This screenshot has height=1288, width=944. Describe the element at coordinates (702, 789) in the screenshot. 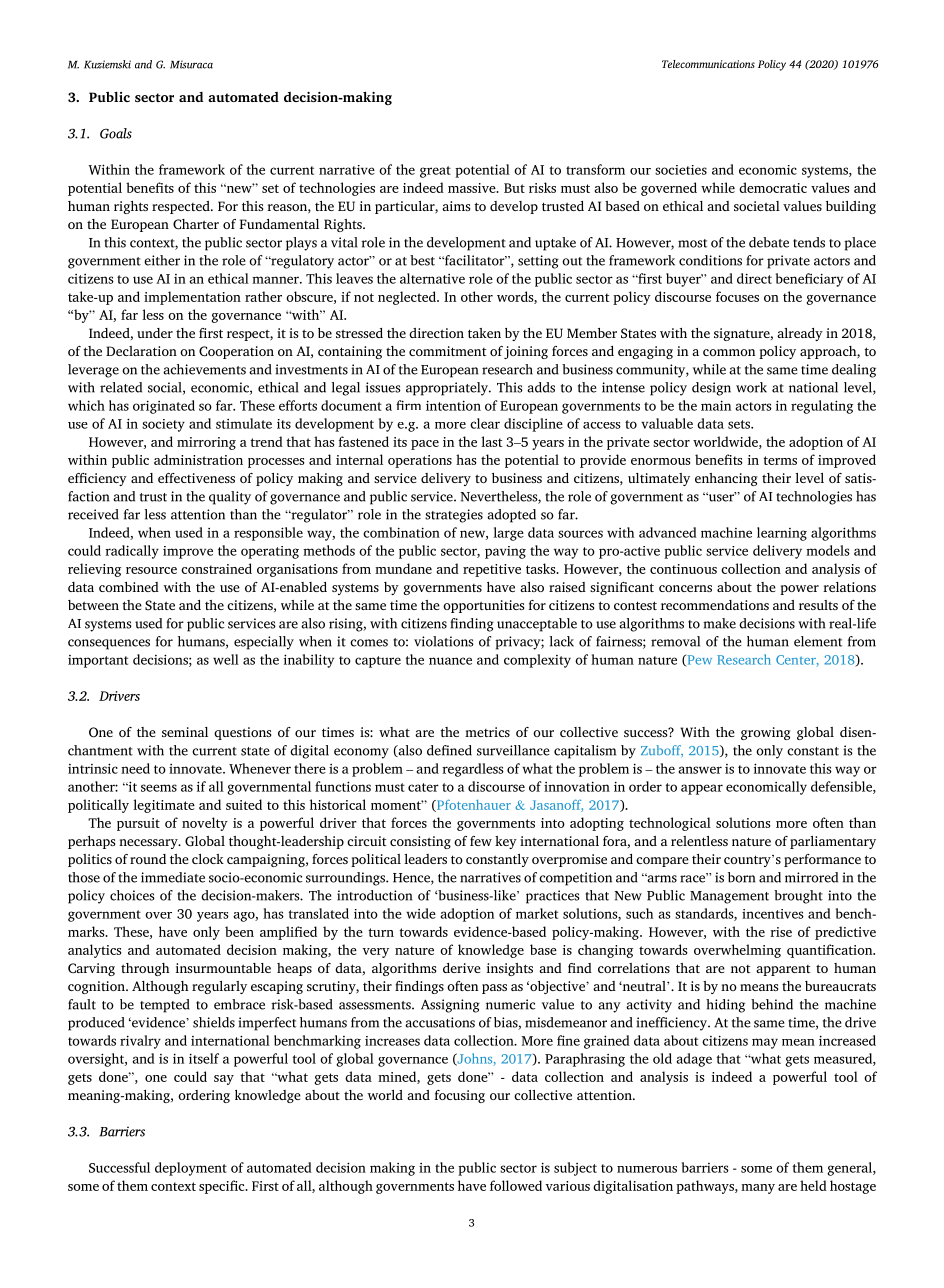

I see `appear` at that location.
